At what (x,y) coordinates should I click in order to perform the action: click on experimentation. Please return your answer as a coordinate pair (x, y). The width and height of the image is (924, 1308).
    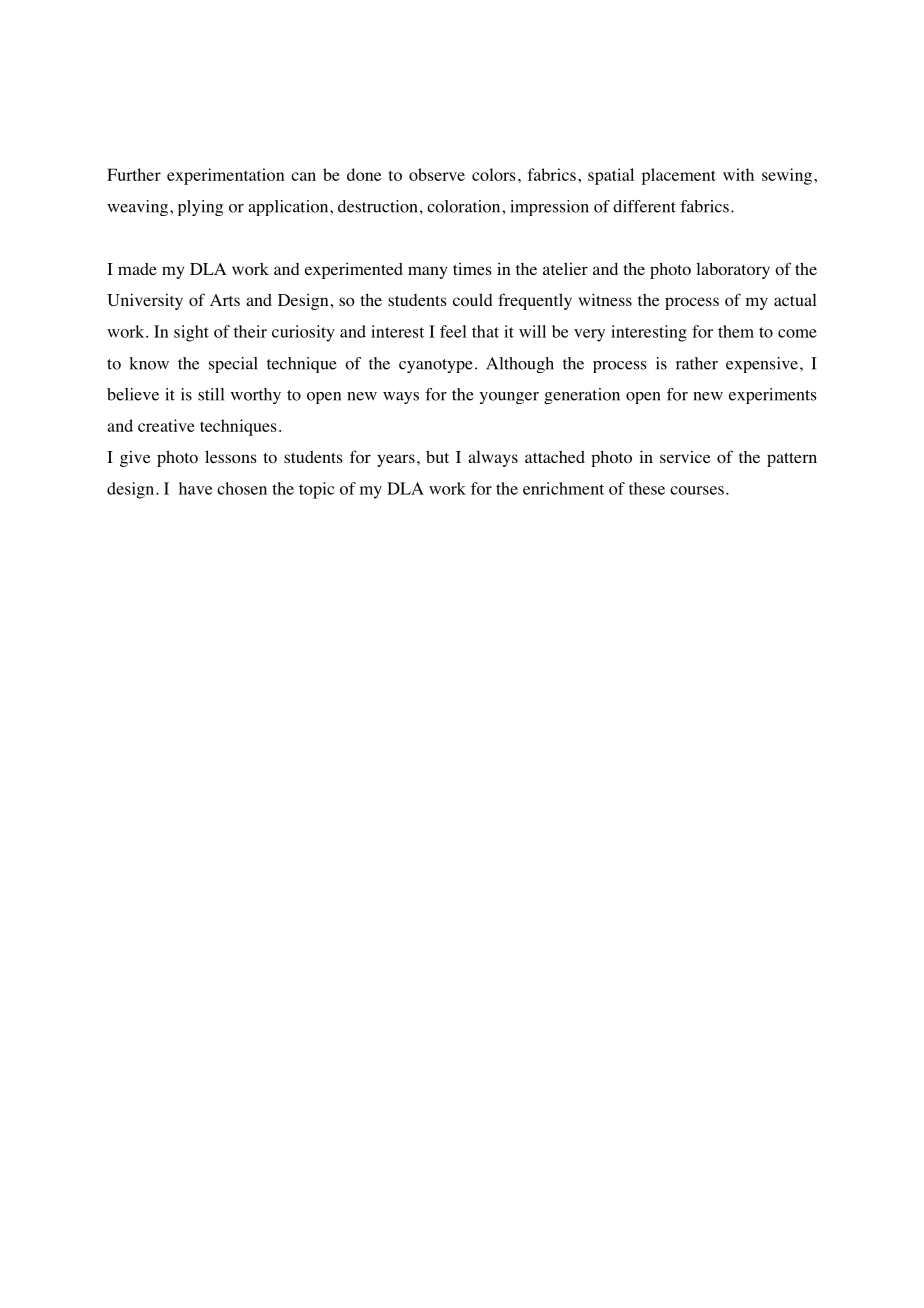
    Looking at the image, I should click on (225, 176).
